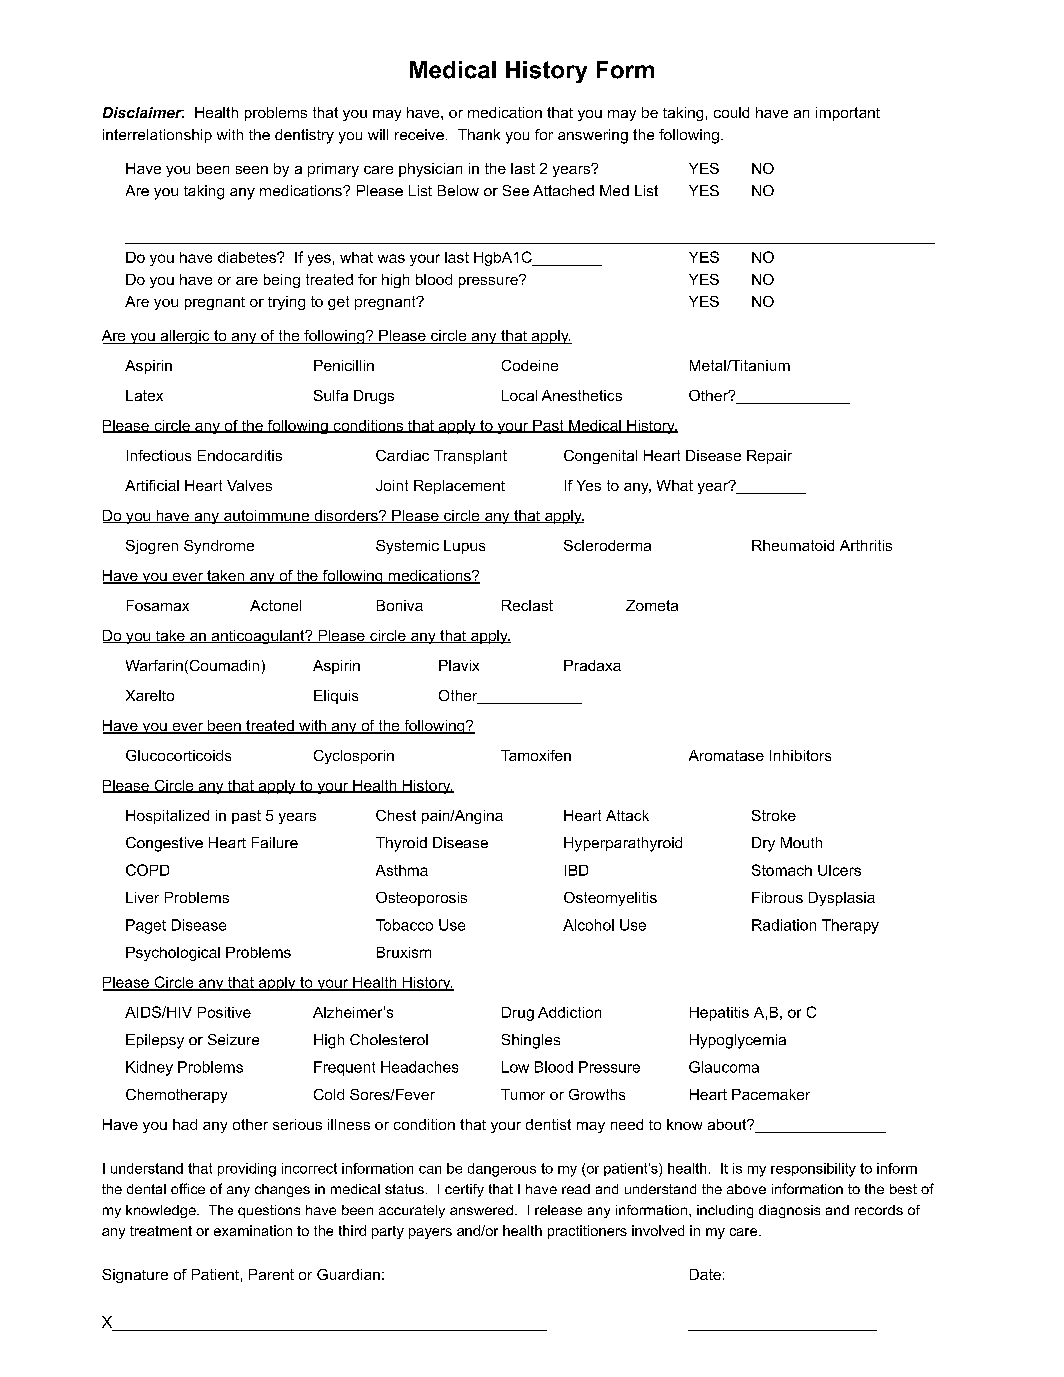 The width and height of the page is (1064, 1377). What do you see at coordinates (848, 114) in the page?
I see `important` at bounding box center [848, 114].
